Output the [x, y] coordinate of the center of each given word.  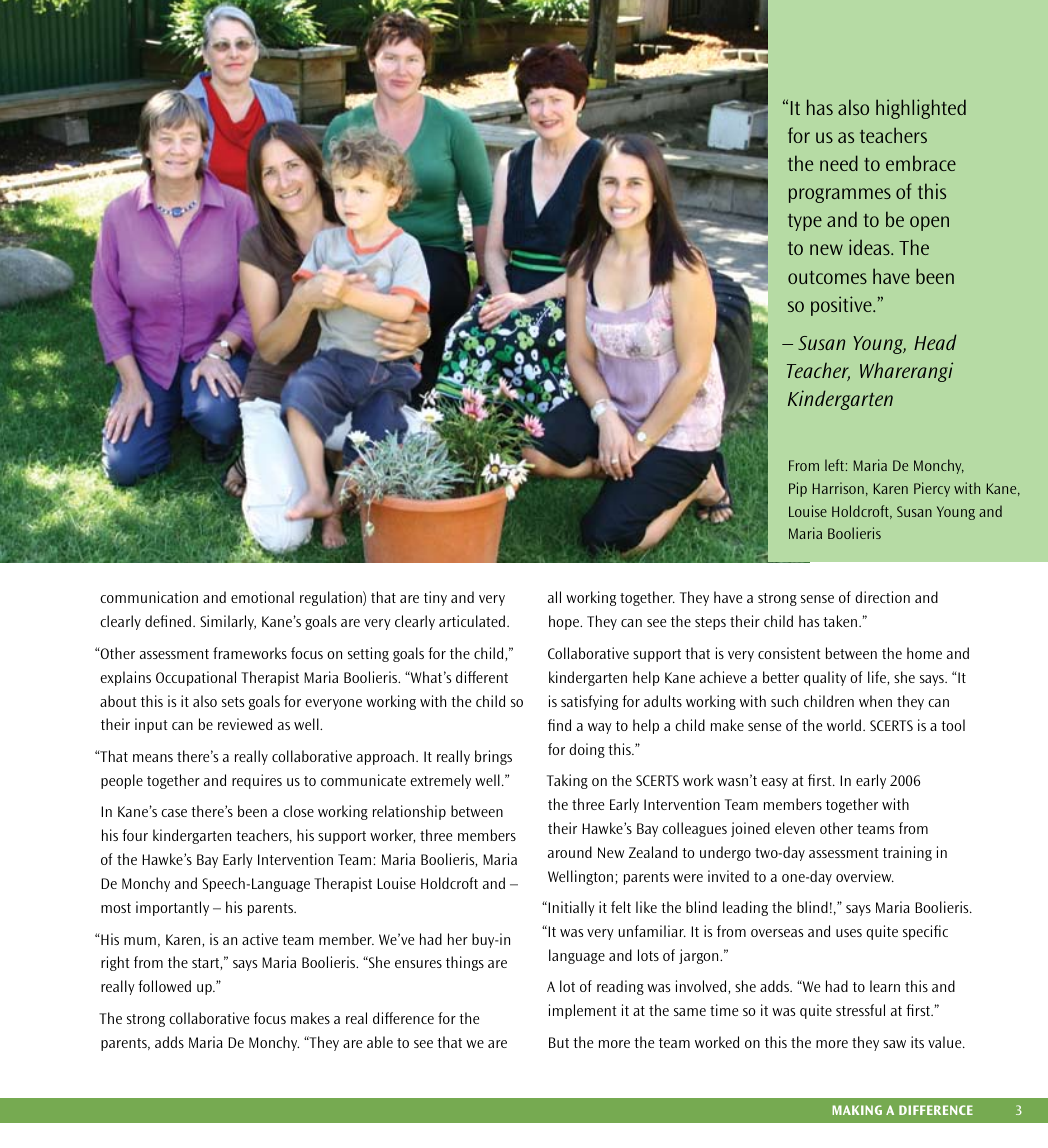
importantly [172, 908]
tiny [435, 598]
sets [233, 702]
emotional [262, 597]
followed [164, 986]
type [805, 222]
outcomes [827, 277]
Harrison [838, 488]
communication [149, 597]
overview [865, 876]
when [875, 701]
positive [842, 306]
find [559, 725]
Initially [570, 908]
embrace [921, 163]
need [839, 163]
